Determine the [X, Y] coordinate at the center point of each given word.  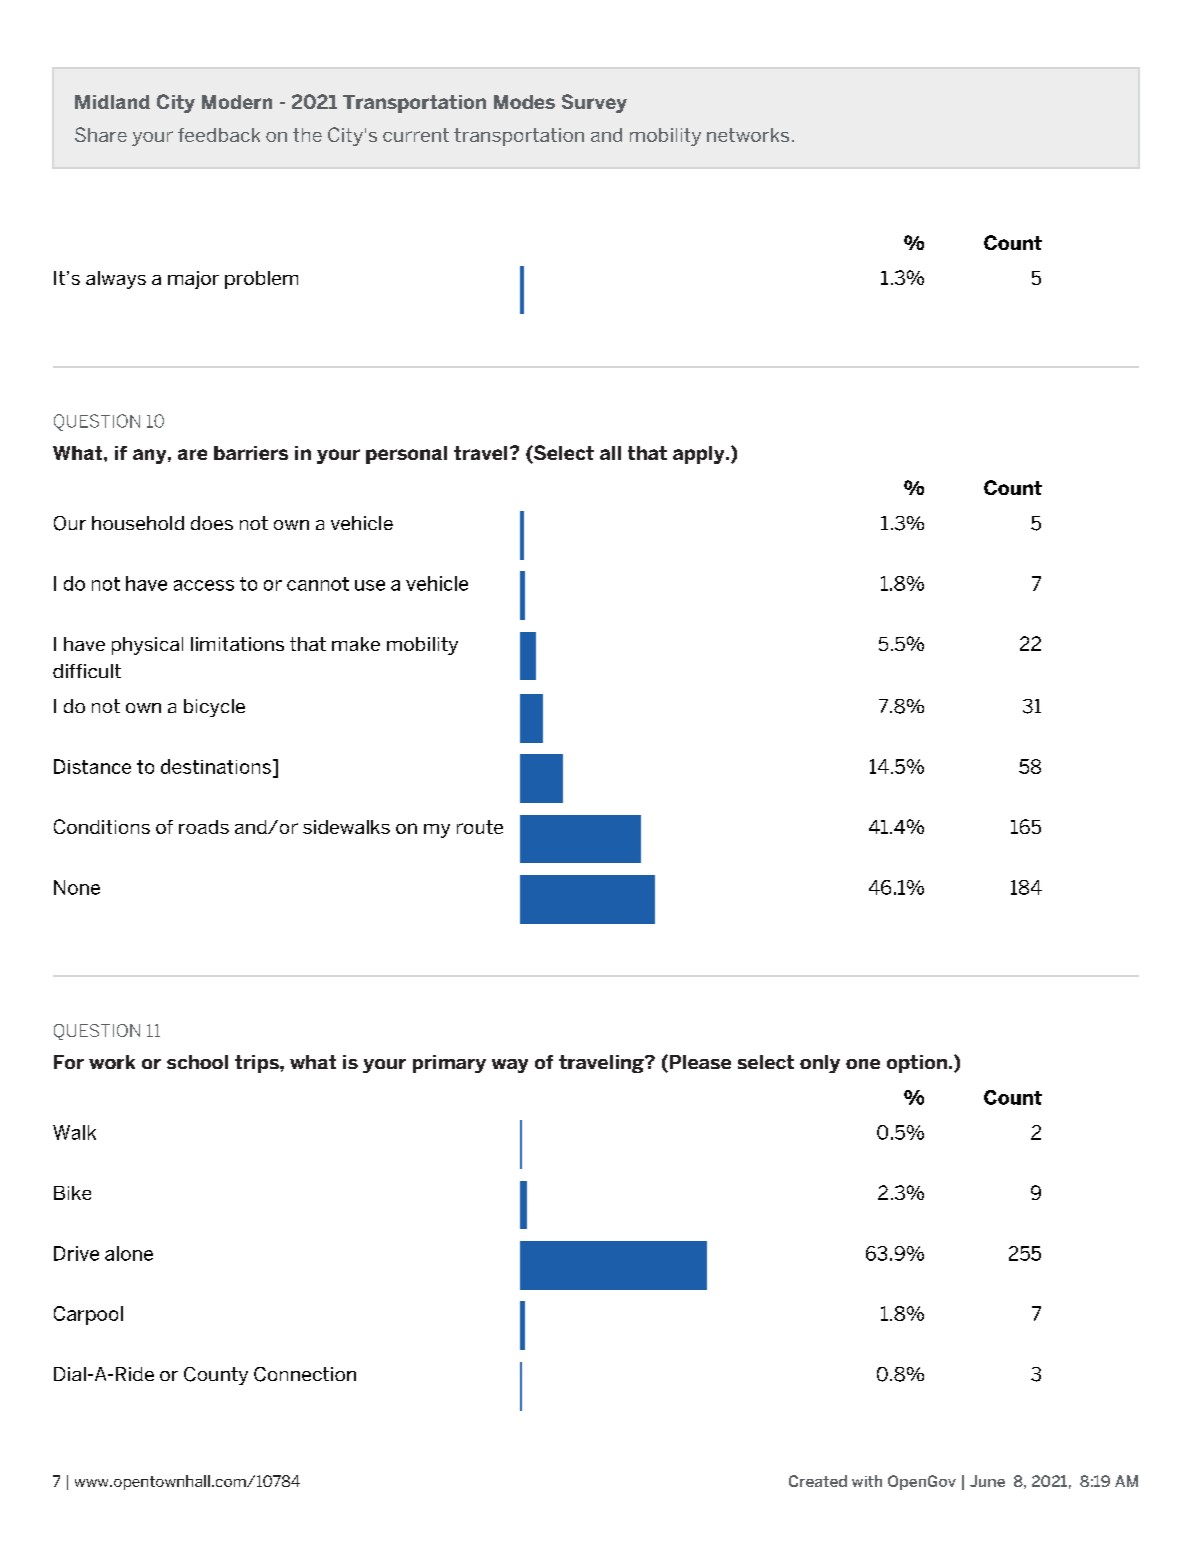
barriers [251, 453]
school [197, 1062]
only [820, 1064]
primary [449, 1064]
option [917, 1064]
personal [406, 455]
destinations [216, 766]
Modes [524, 102]
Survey [594, 103]
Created [818, 1481]
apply [700, 455]
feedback [219, 135]
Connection [305, 1374]
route [480, 827]
